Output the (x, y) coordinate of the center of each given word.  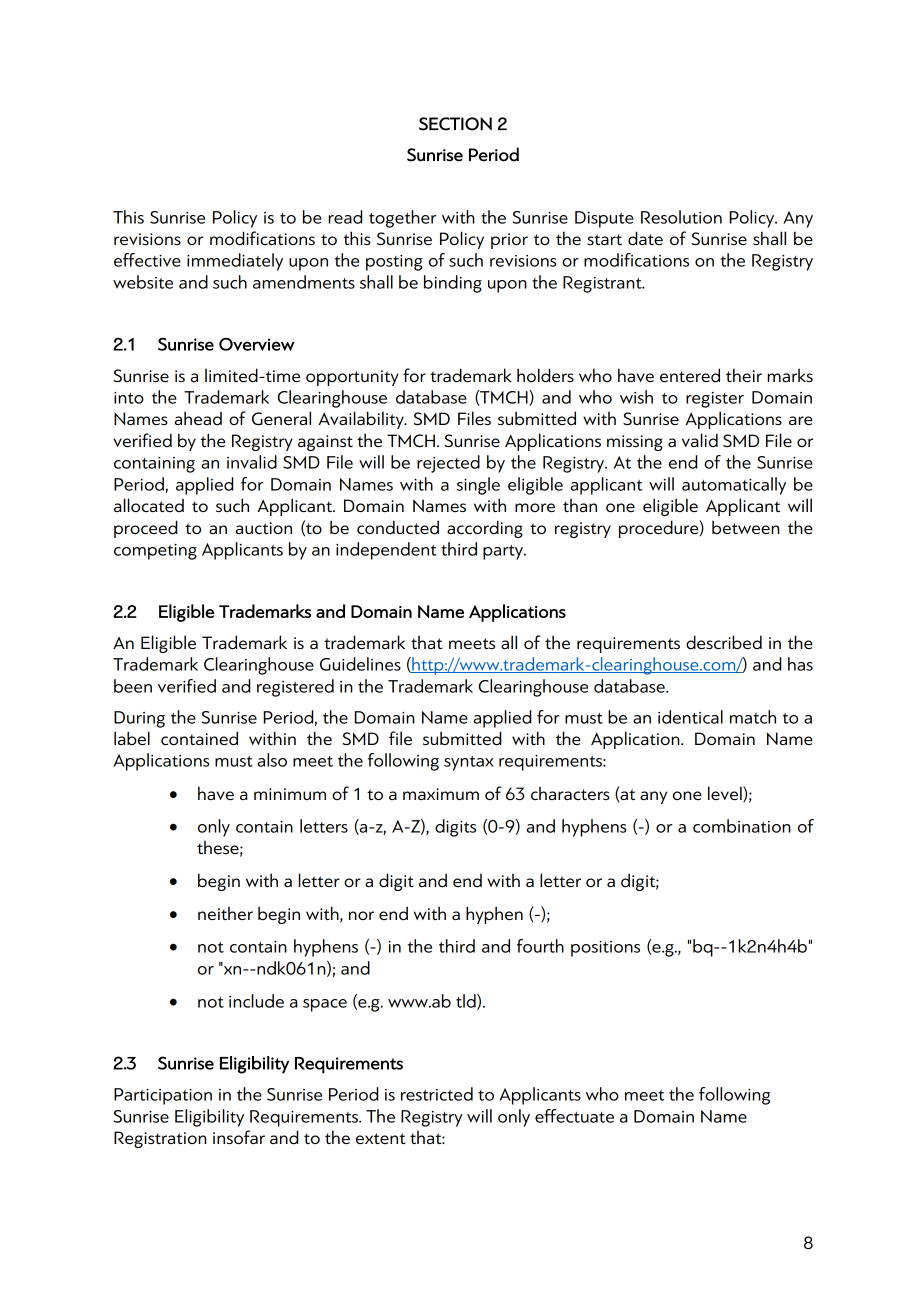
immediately (235, 262)
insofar (239, 1137)
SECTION (455, 124)
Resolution (681, 217)
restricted (437, 1094)
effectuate (574, 1116)
